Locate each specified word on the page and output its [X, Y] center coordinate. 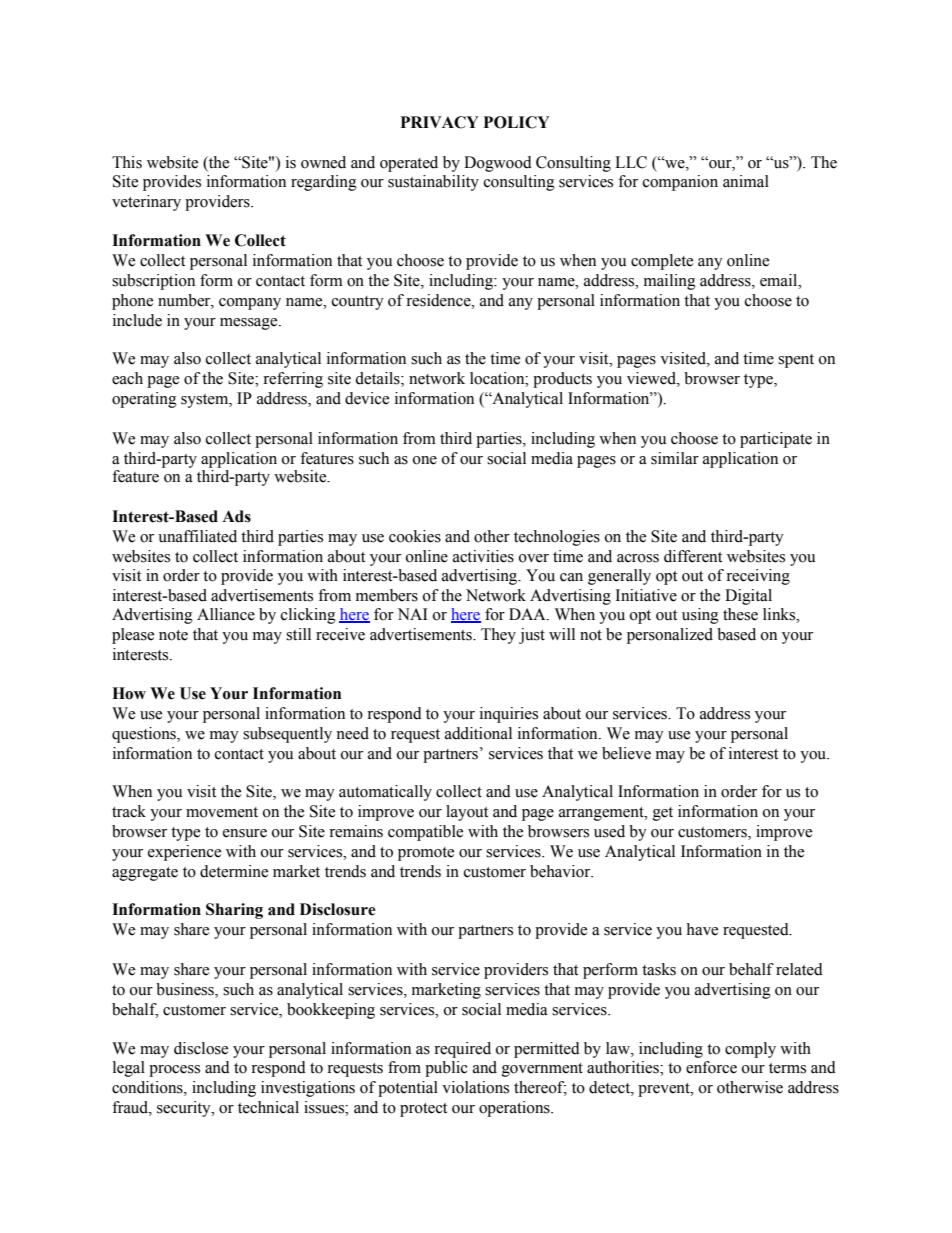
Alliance [226, 614]
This [127, 162]
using [700, 616]
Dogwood [498, 164]
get [663, 814]
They [498, 636]
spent [796, 361]
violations [475, 1087]
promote [426, 854]
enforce [711, 1067]
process [174, 1071]
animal [746, 181]
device [367, 398]
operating [144, 400]
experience [184, 853]
